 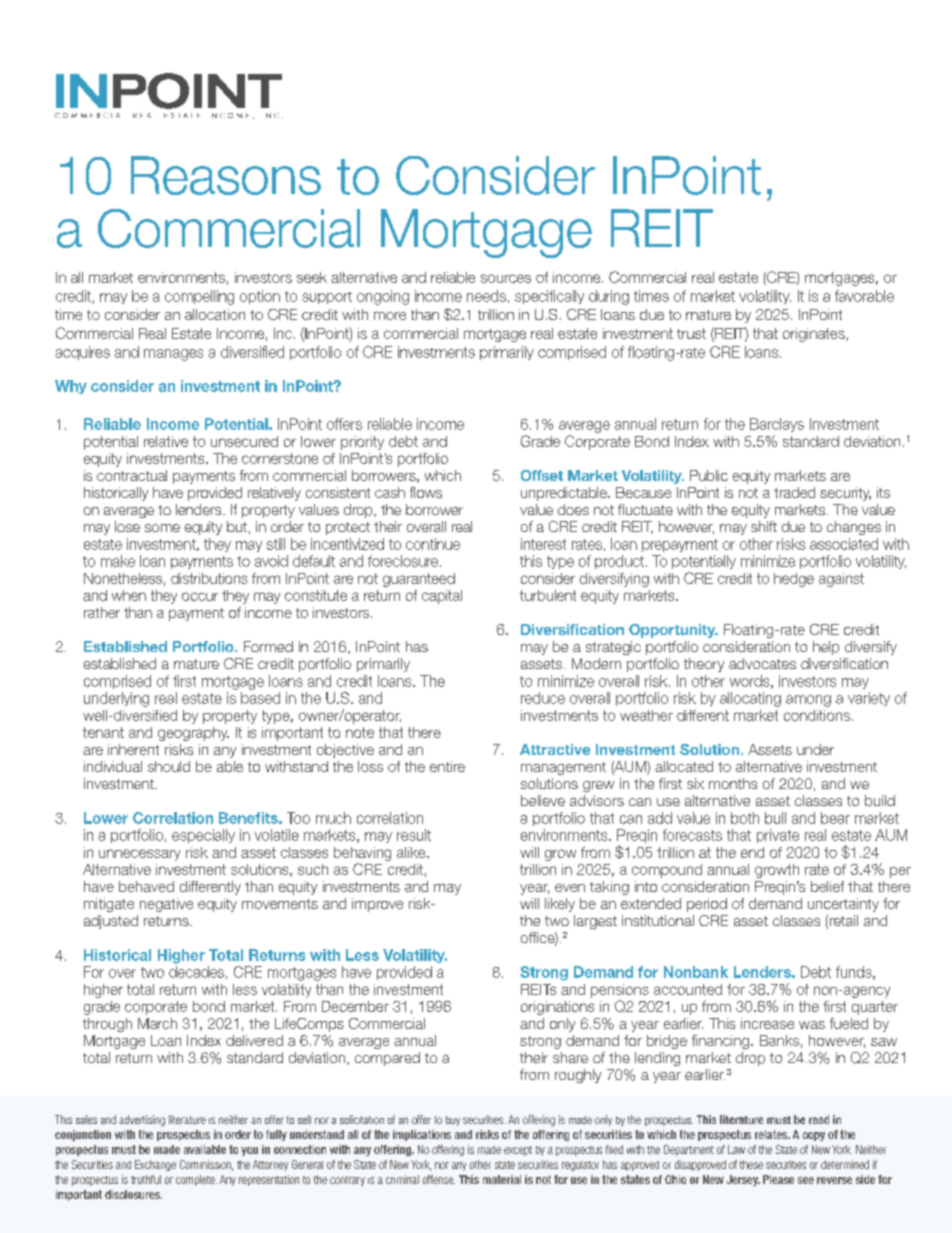 I want to click on among, so click(x=808, y=701).
